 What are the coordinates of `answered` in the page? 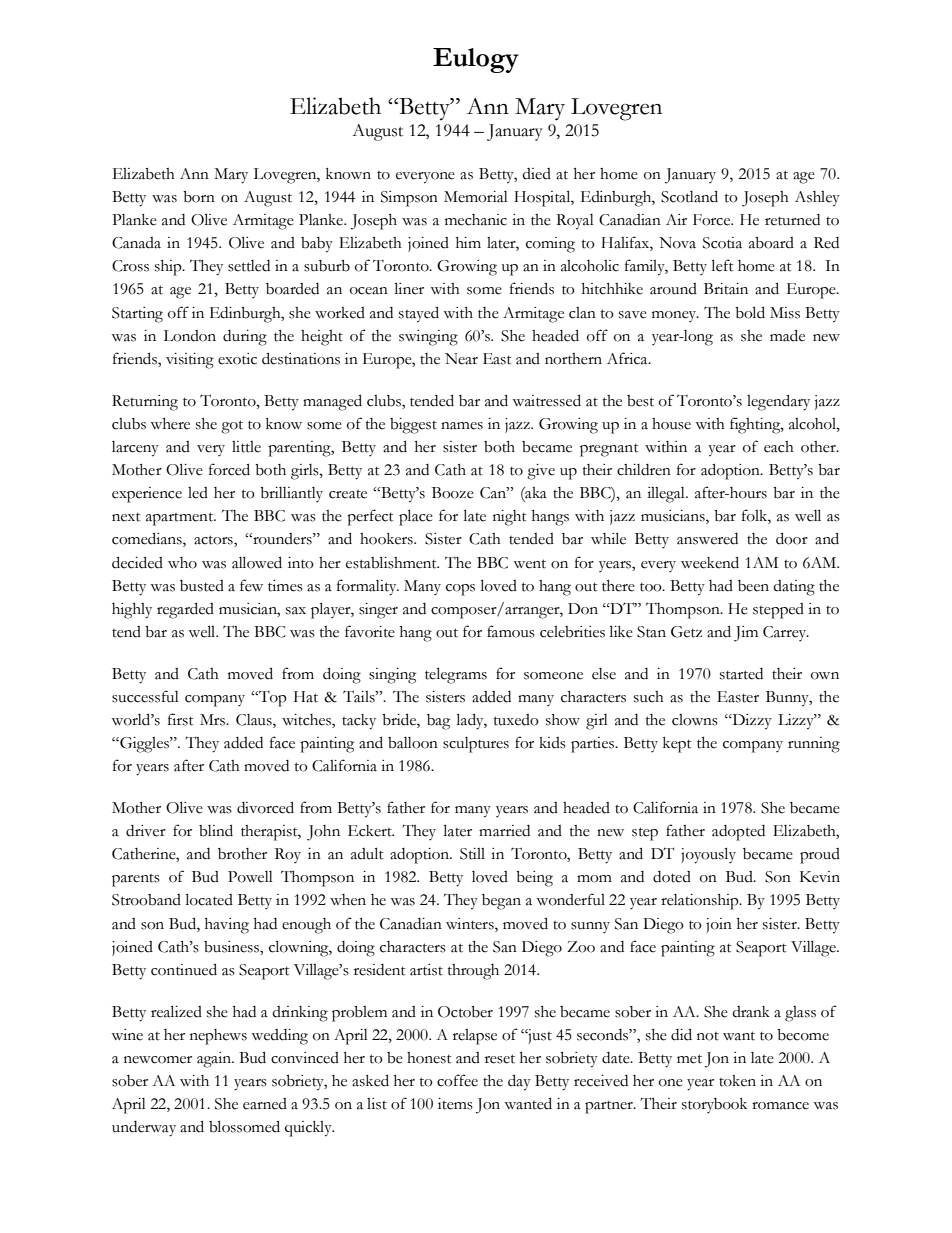 It's located at (707, 539).
